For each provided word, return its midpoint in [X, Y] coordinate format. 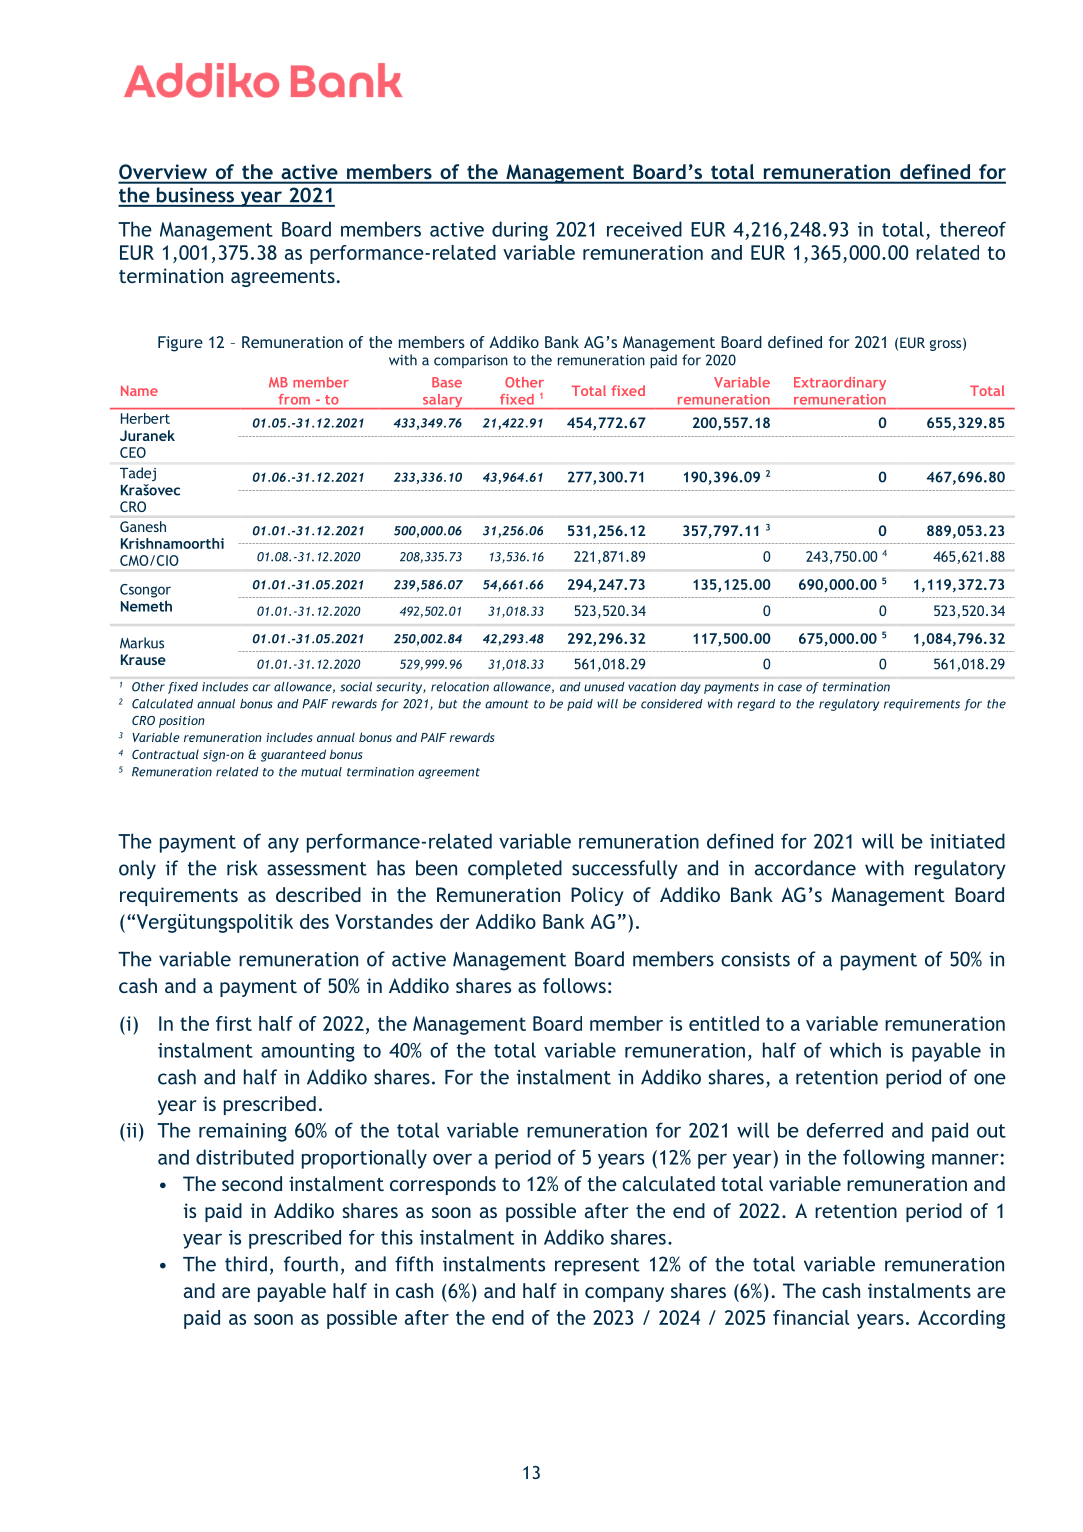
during [520, 231]
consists [755, 959]
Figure [180, 344]
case [790, 688]
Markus [142, 643]
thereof [973, 229]
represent [597, 1267]
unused [604, 687]
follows [574, 985]
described [318, 894]
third [246, 1264]
